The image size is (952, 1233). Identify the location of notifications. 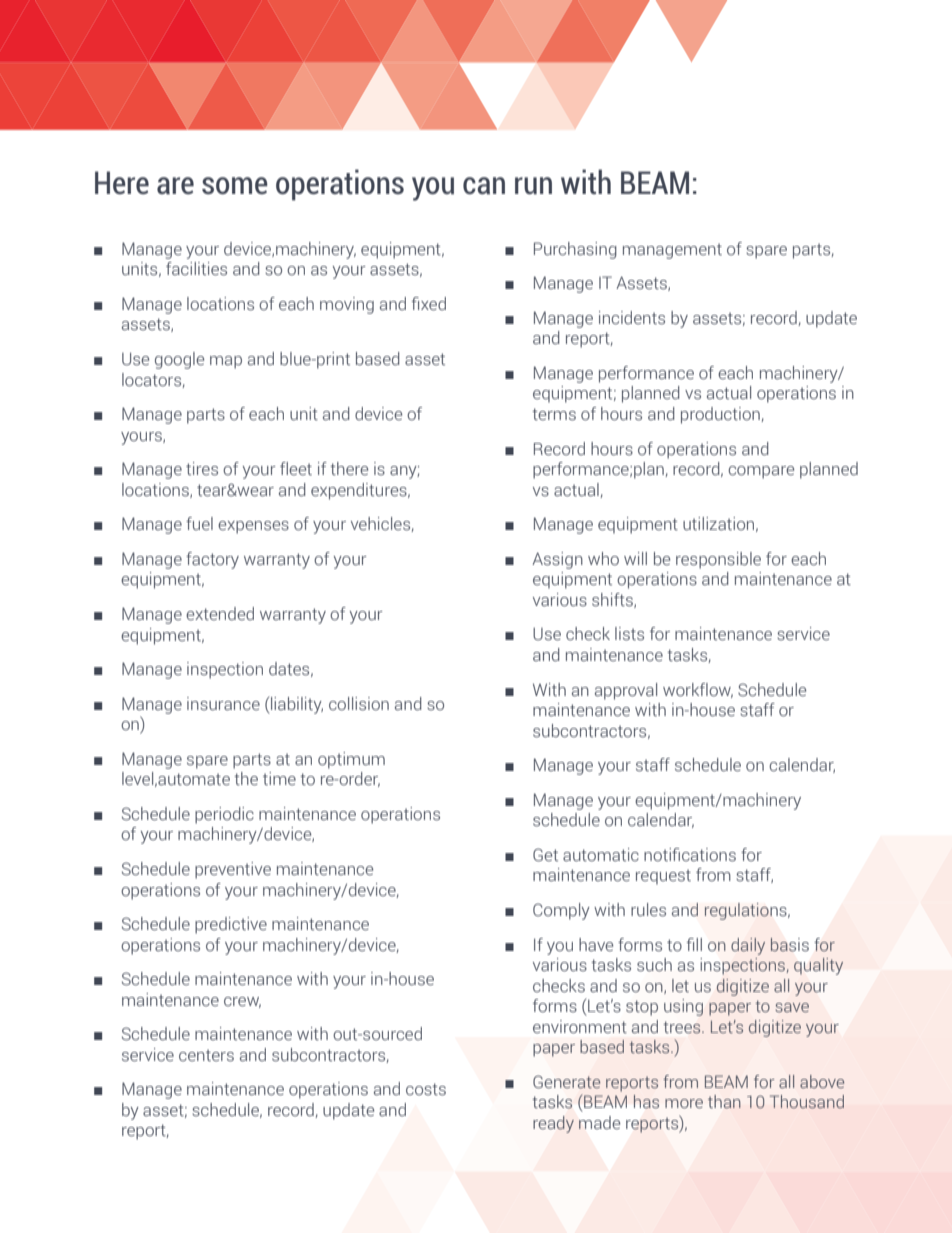
(690, 855).
